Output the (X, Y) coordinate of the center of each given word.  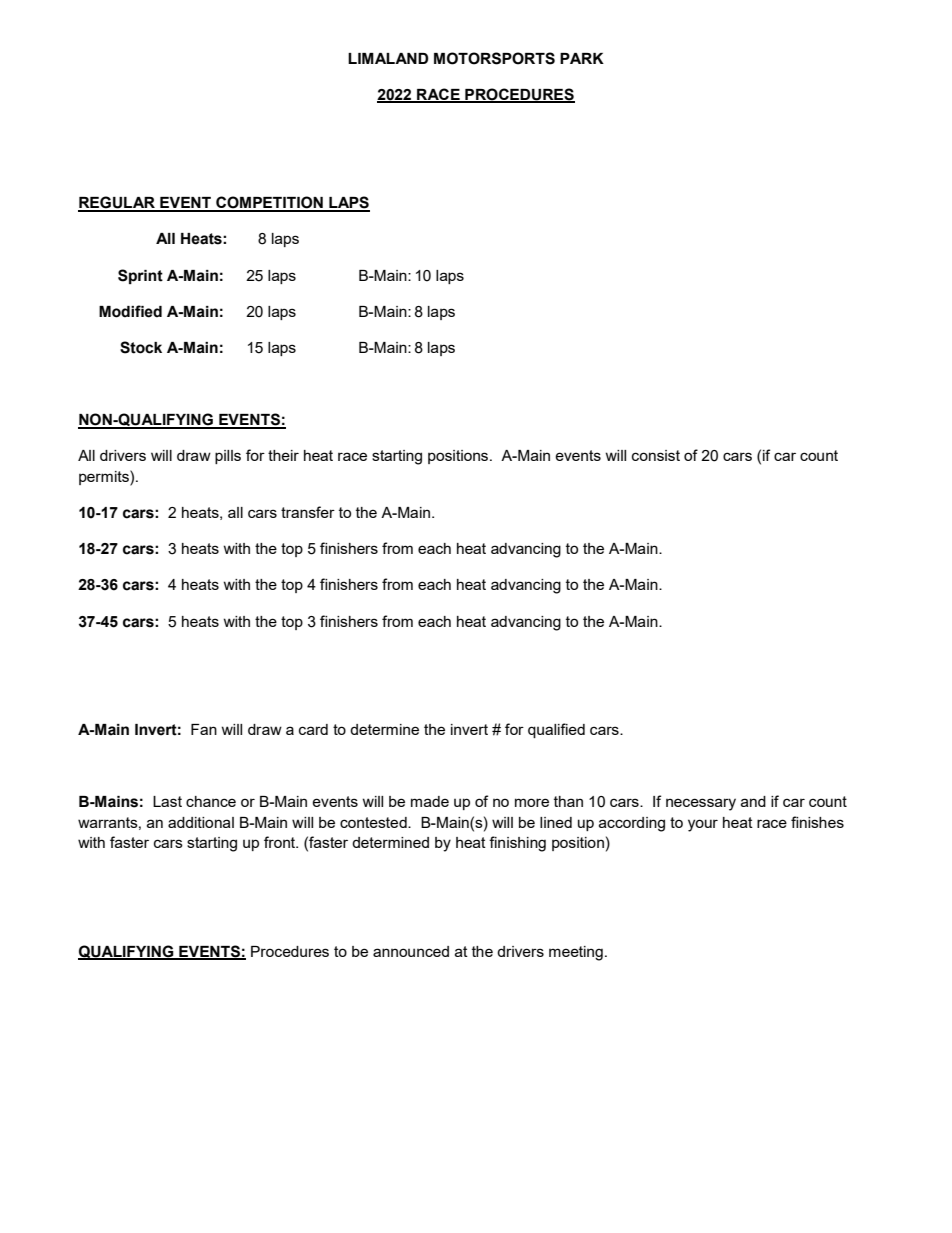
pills (228, 457)
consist (656, 455)
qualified (556, 730)
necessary (701, 804)
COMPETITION (269, 203)
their (283, 455)
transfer (308, 512)
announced (411, 951)
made (430, 801)
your (703, 825)
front (281, 842)
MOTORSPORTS (494, 58)
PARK (582, 58)
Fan (204, 729)
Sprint (140, 276)
